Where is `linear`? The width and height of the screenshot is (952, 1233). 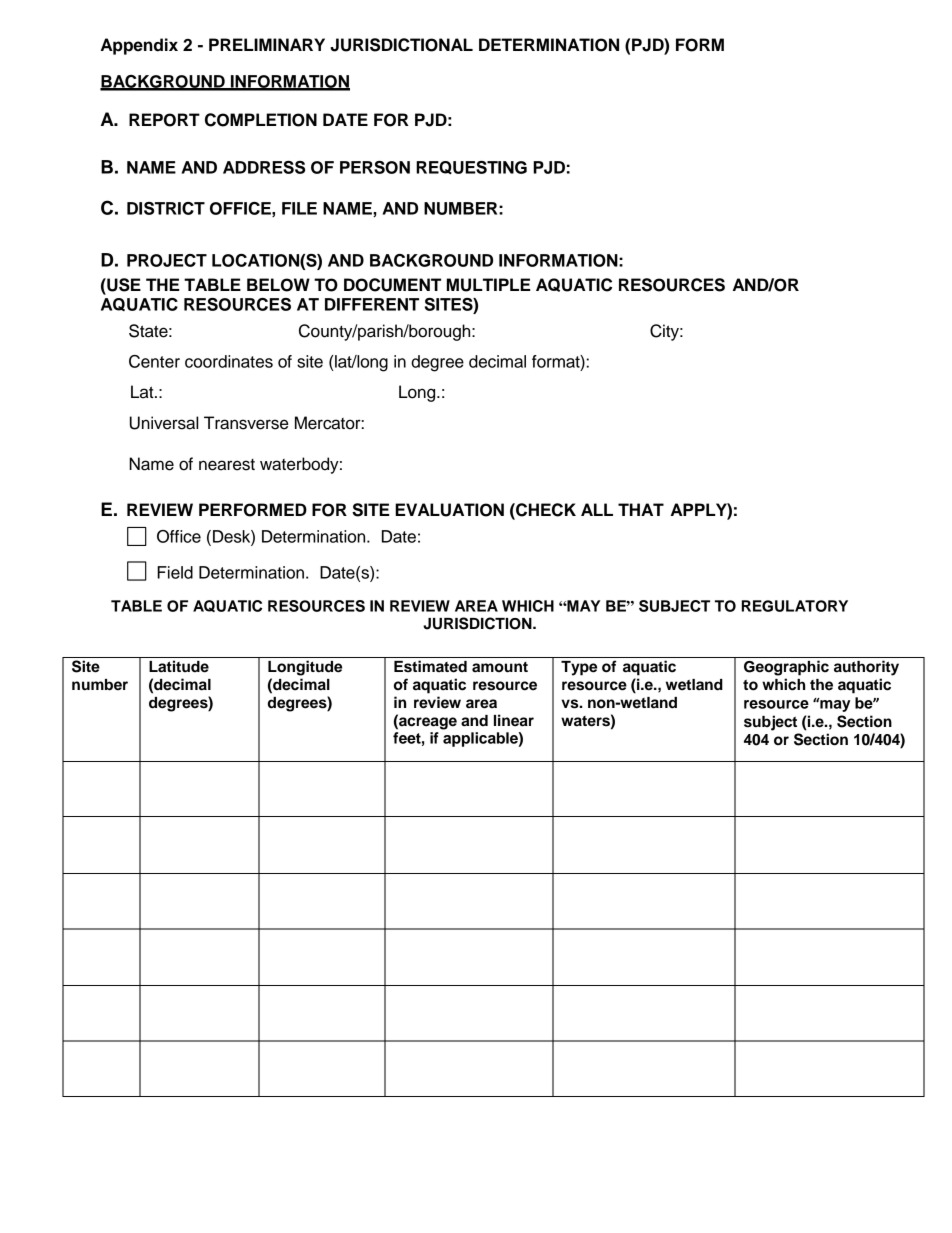
linear is located at coordinates (514, 720).
